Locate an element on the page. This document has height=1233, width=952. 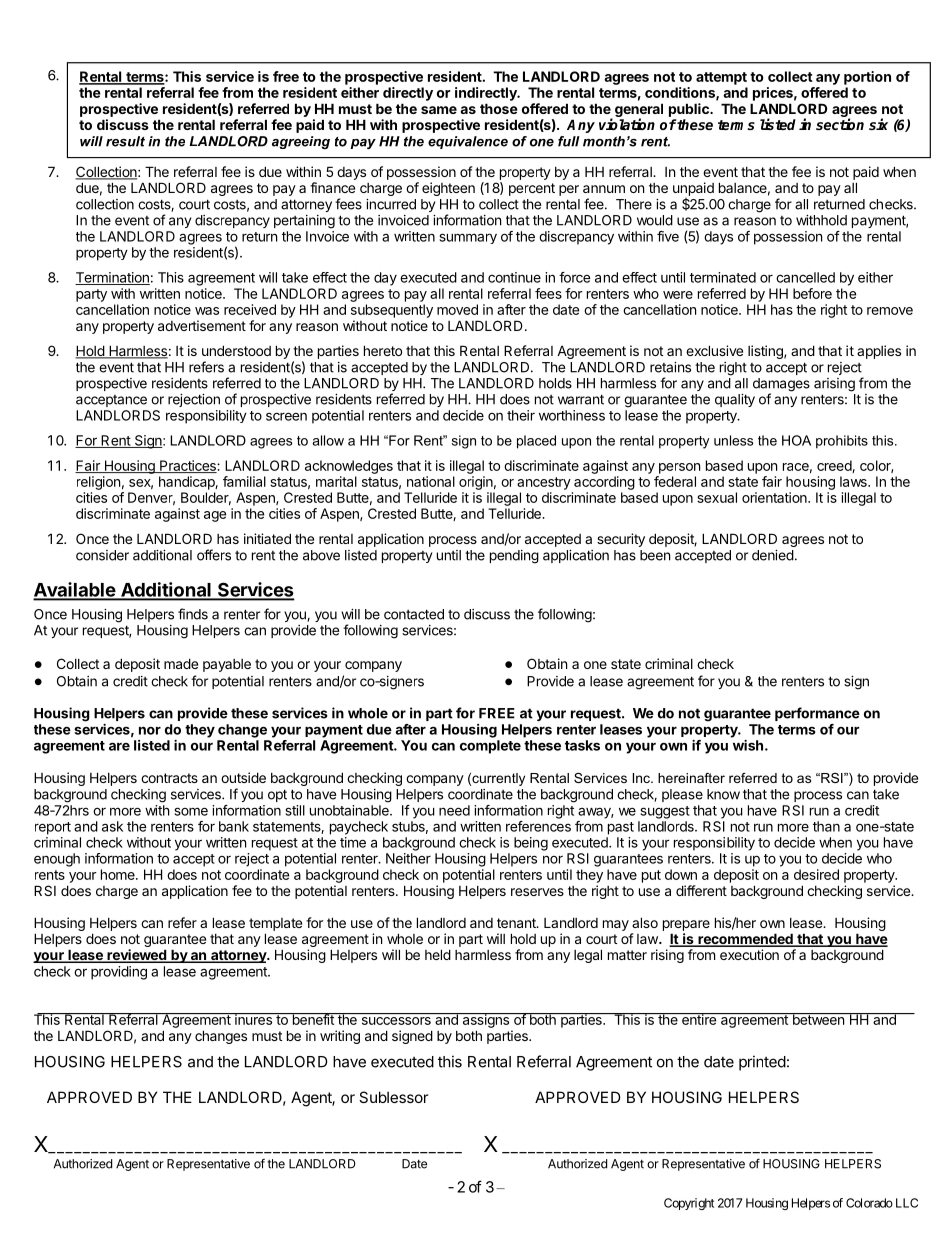
creed is located at coordinates (835, 466).
